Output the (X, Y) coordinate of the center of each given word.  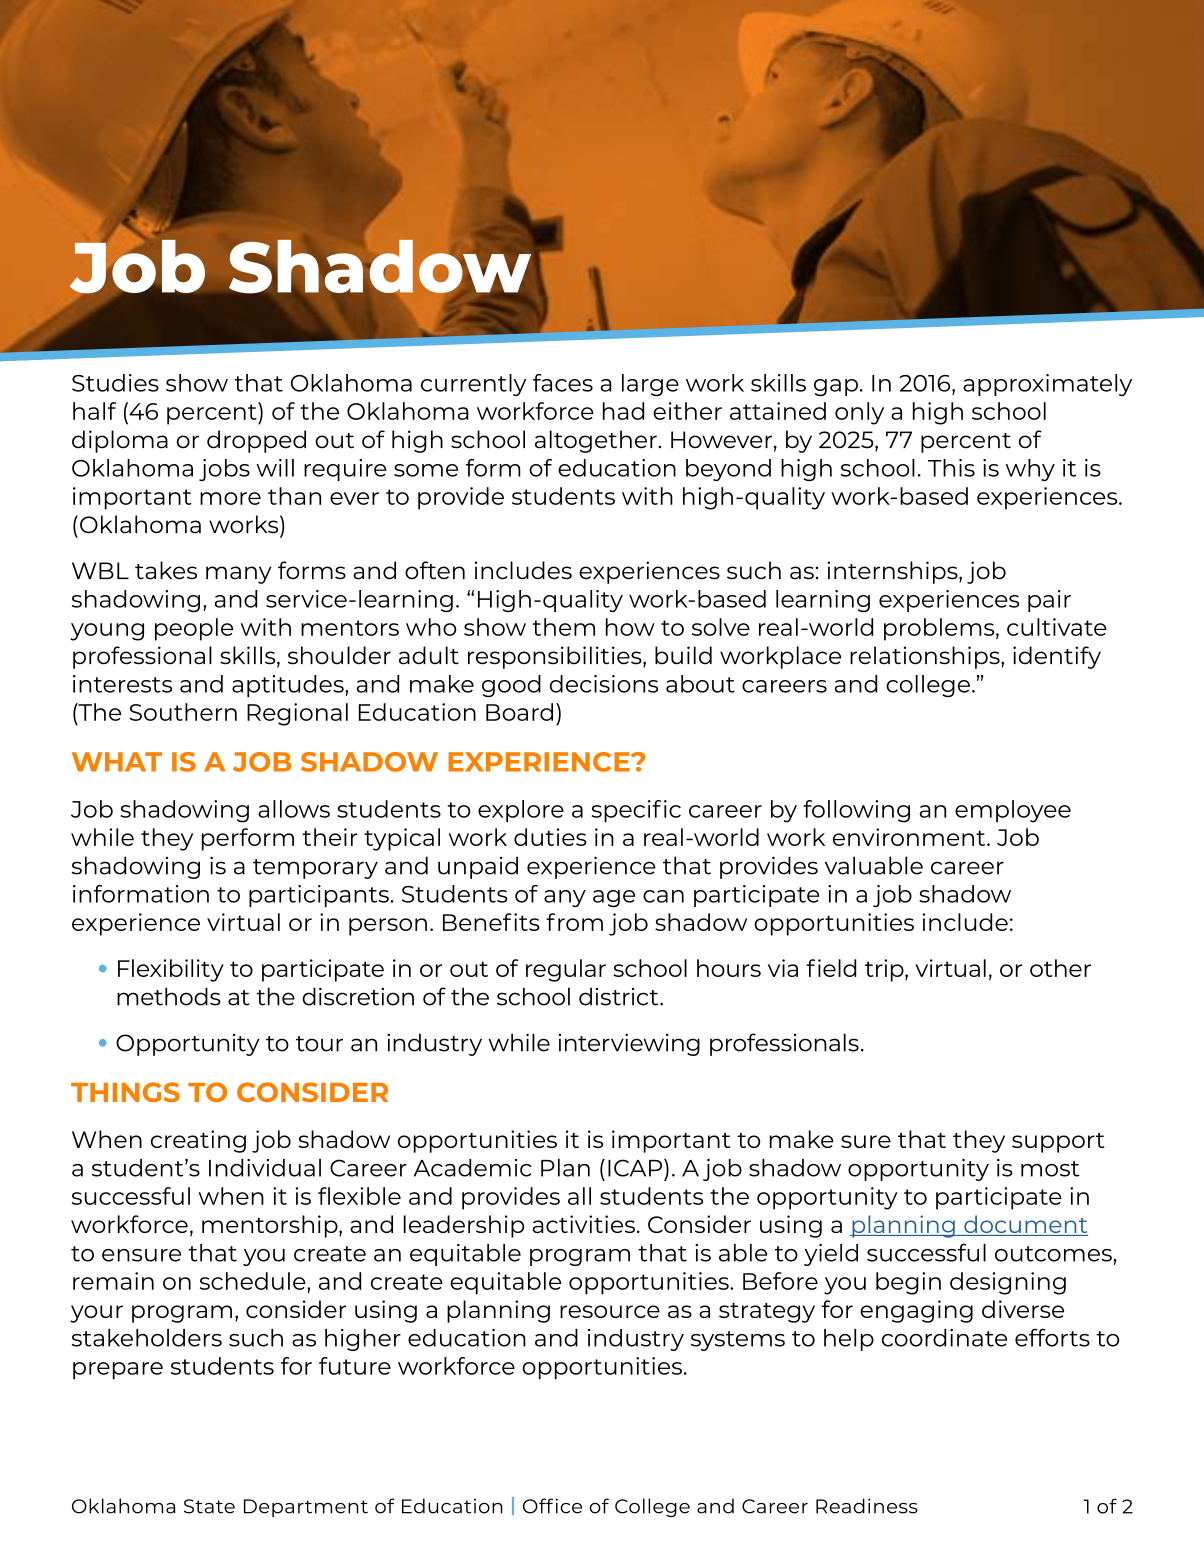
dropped (256, 441)
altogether (597, 441)
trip (885, 970)
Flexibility (171, 970)
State (209, 1506)
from (574, 922)
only (859, 413)
